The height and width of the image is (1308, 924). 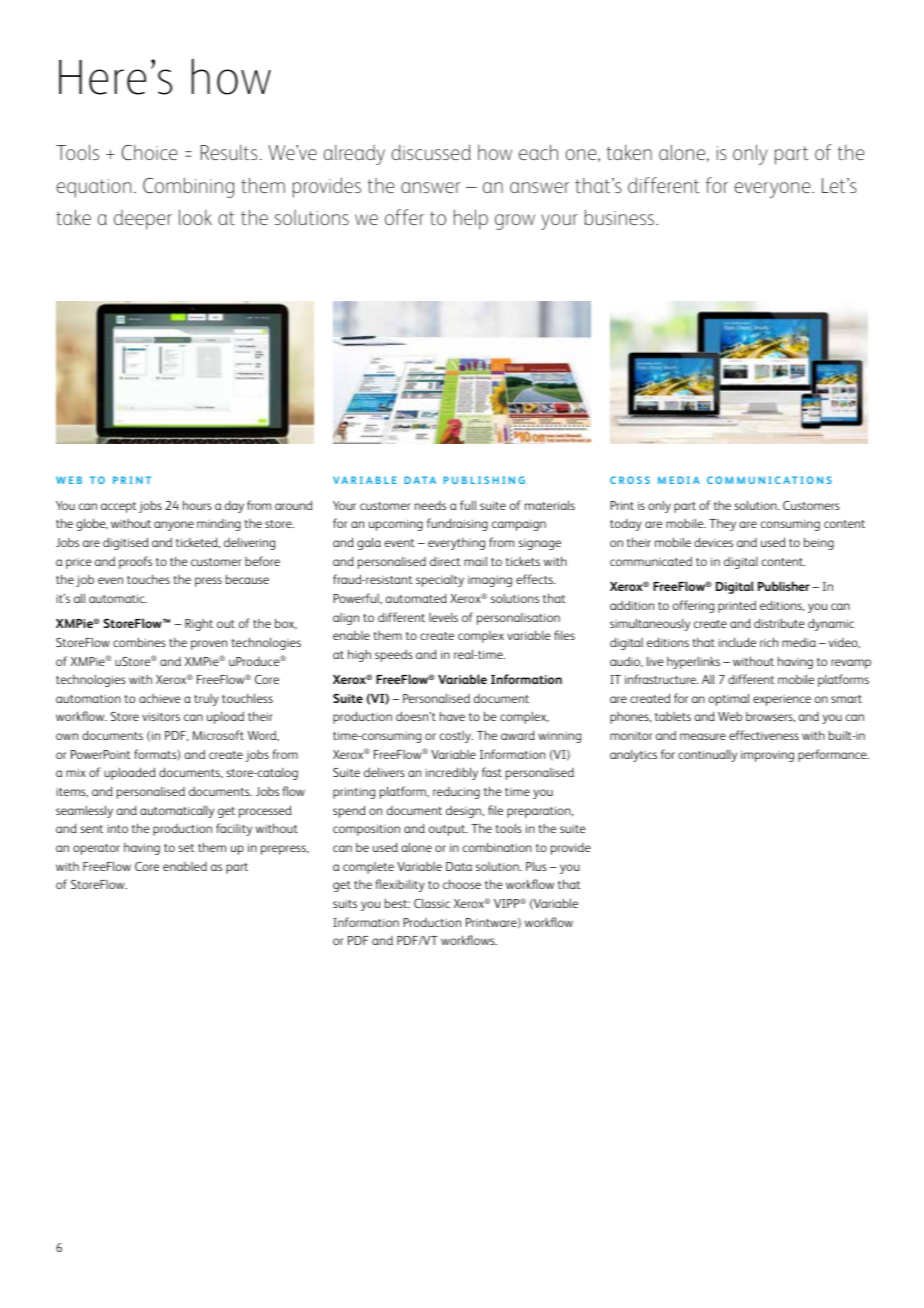 I want to click on fundraising, so click(x=457, y=524).
